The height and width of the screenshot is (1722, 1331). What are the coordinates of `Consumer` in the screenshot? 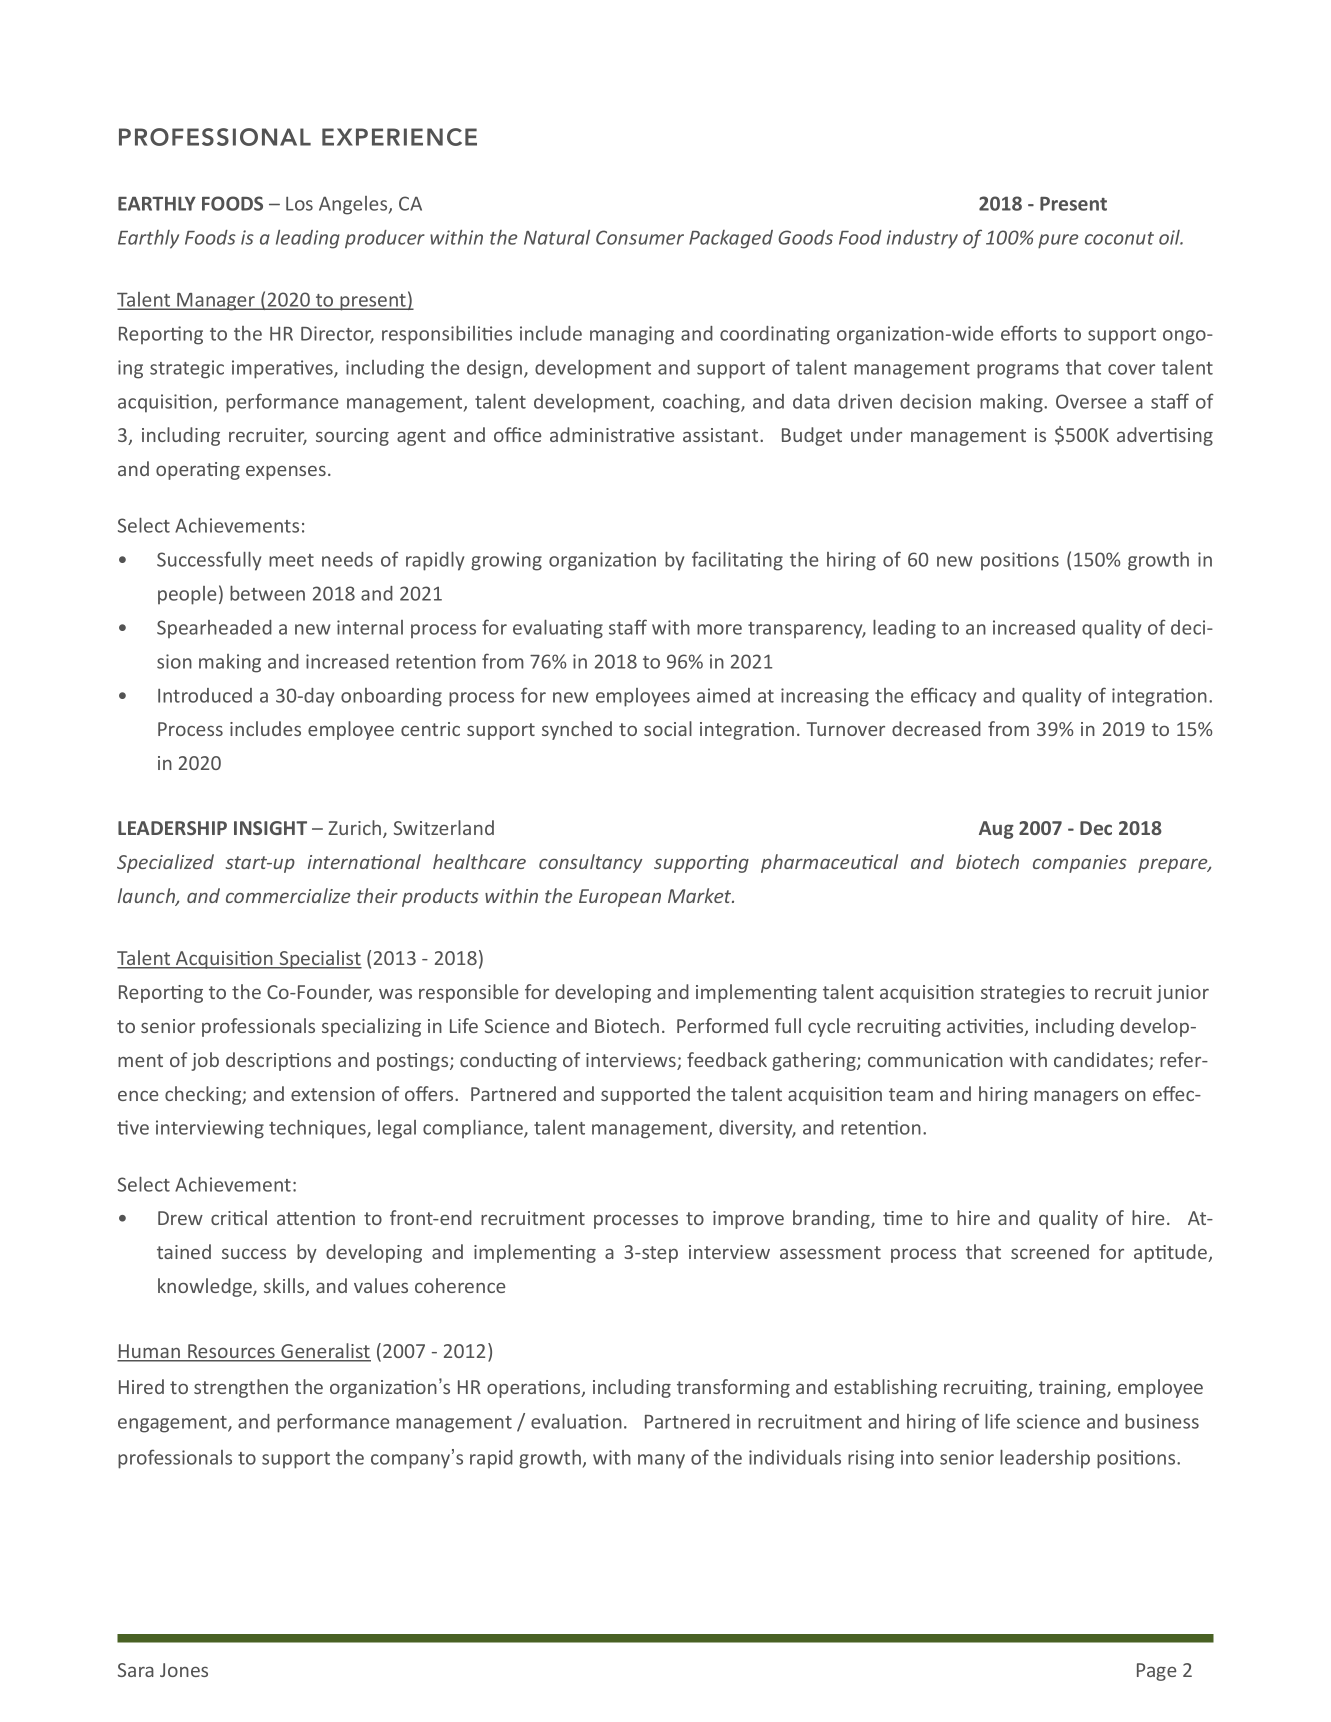 It's located at (640, 237).
